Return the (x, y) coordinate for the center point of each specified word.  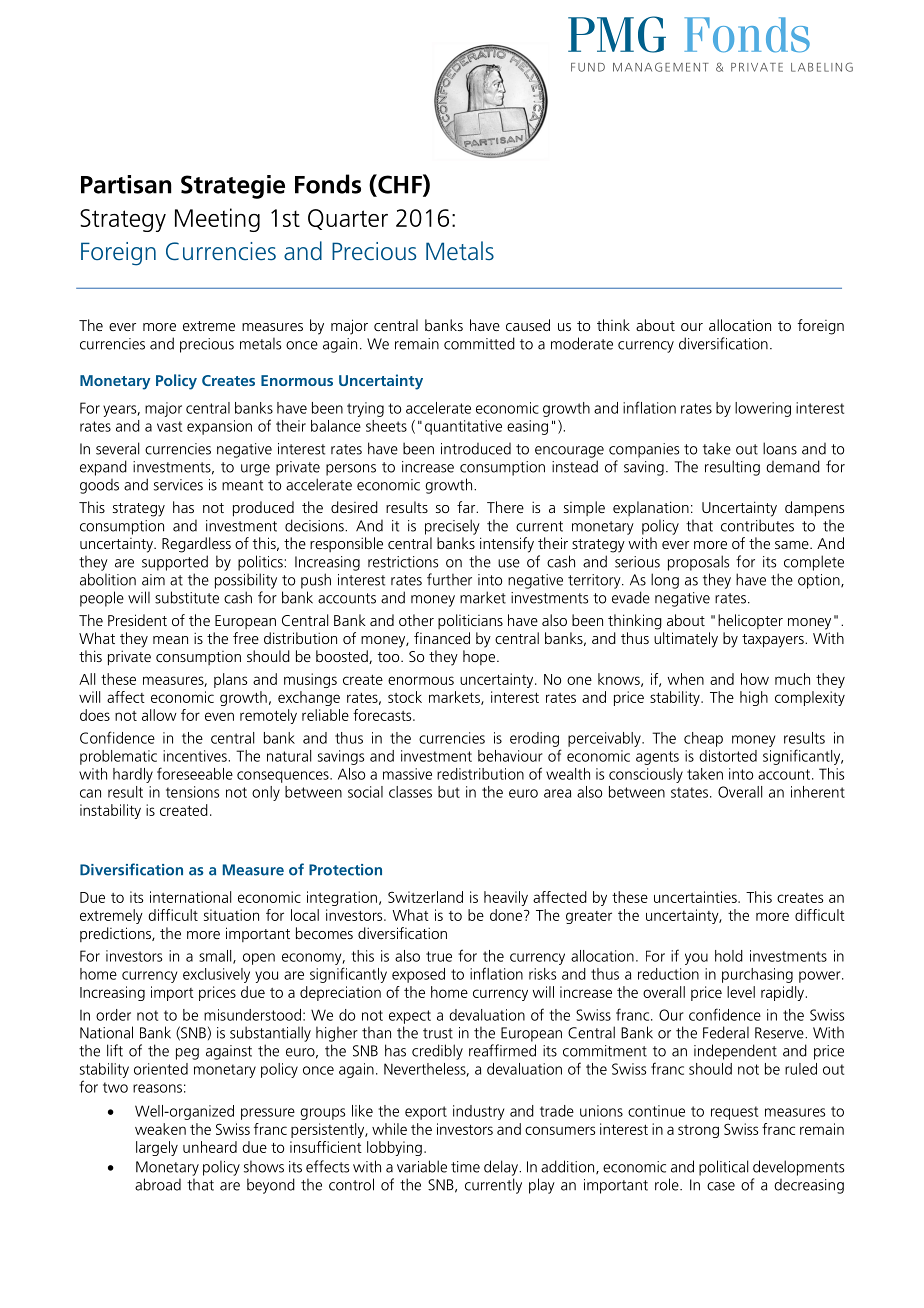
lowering (763, 409)
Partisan (126, 184)
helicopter (750, 621)
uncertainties (696, 897)
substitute (187, 597)
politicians (470, 621)
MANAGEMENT (661, 67)
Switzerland (425, 897)
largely (157, 1148)
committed (479, 343)
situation (231, 915)
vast (169, 426)
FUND (588, 67)
